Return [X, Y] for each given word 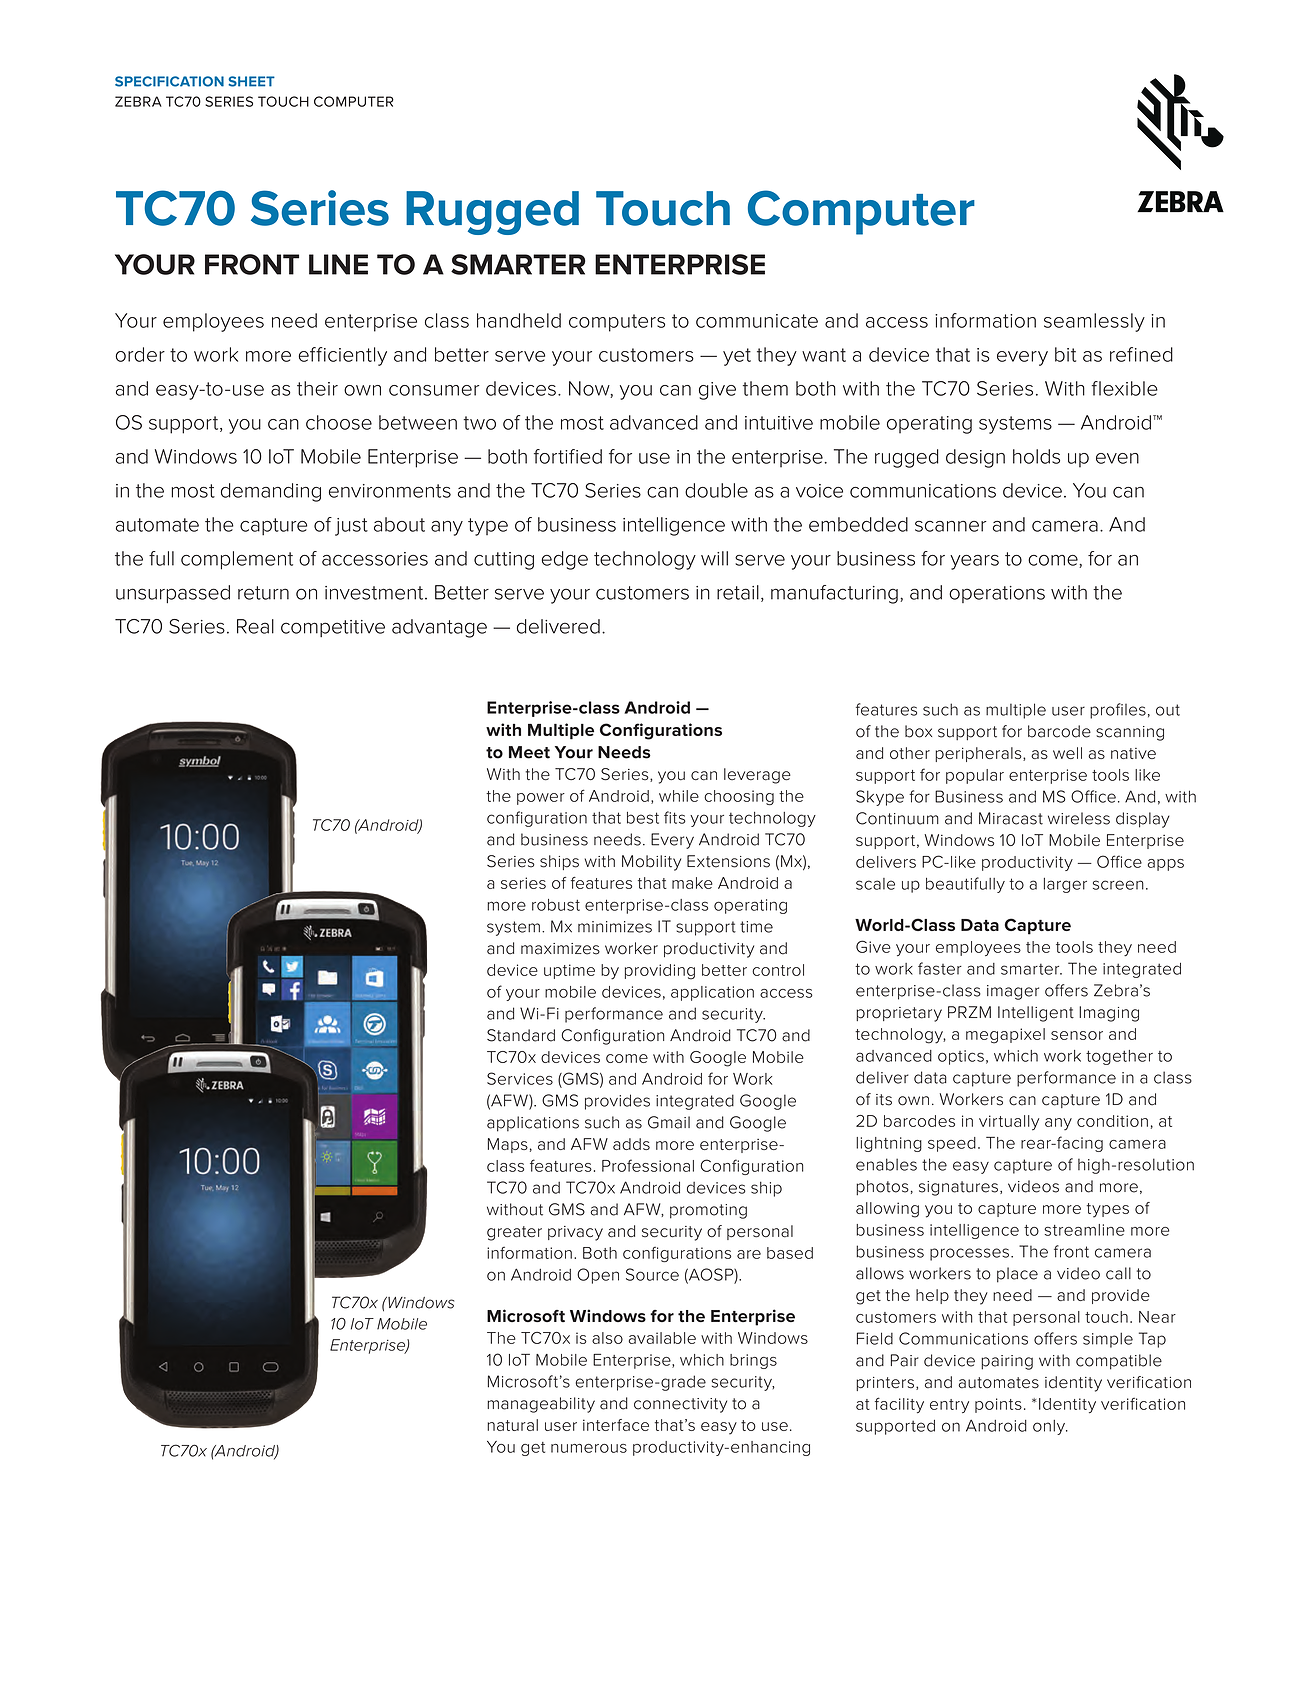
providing [660, 972]
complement [237, 560]
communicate [757, 321]
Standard [521, 1035]
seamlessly [1094, 322]
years [974, 562]
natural [512, 1425]
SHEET [251, 81]
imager [1013, 992]
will [714, 558]
